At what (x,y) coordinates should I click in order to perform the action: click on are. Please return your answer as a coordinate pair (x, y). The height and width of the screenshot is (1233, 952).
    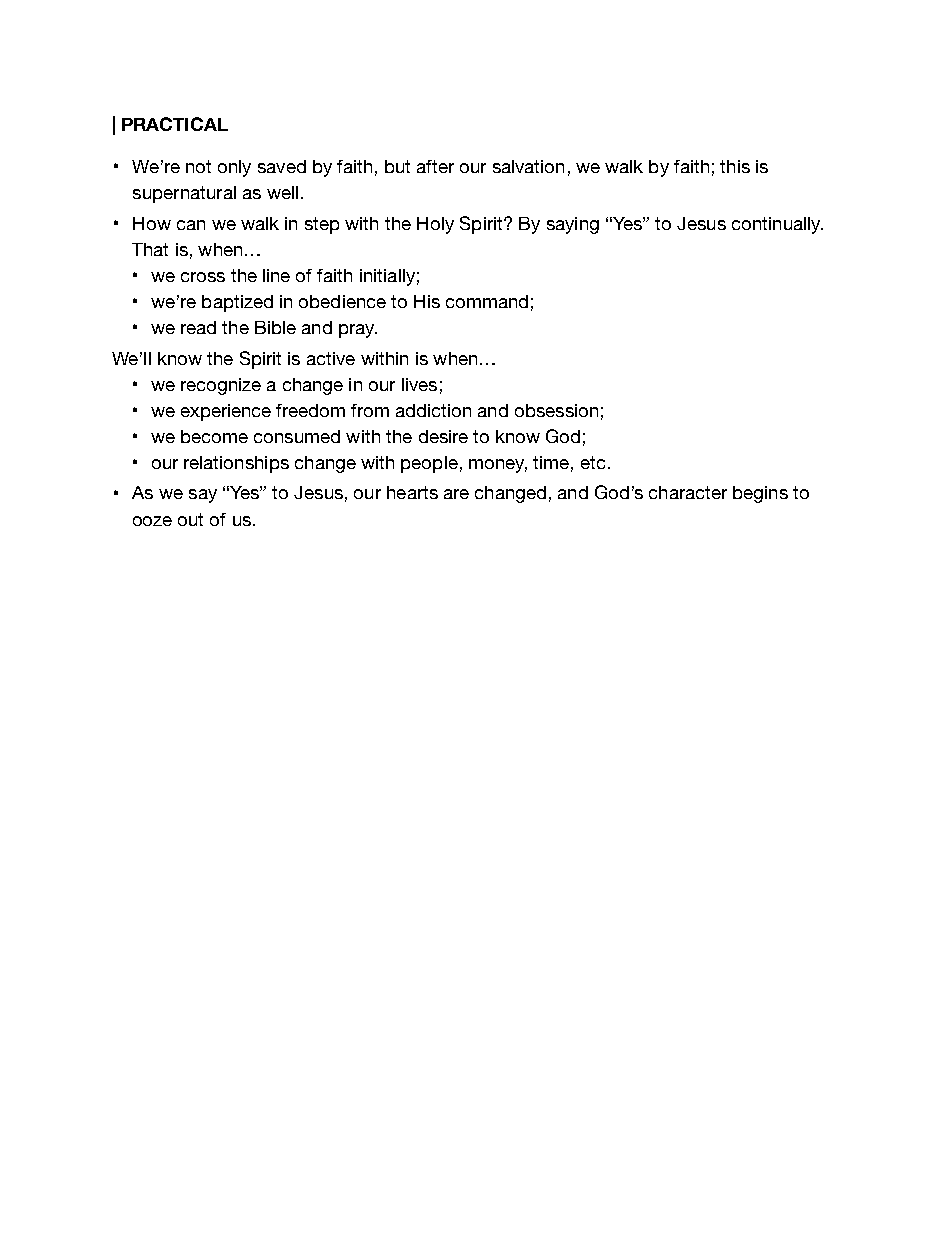
    Looking at the image, I should click on (456, 494).
